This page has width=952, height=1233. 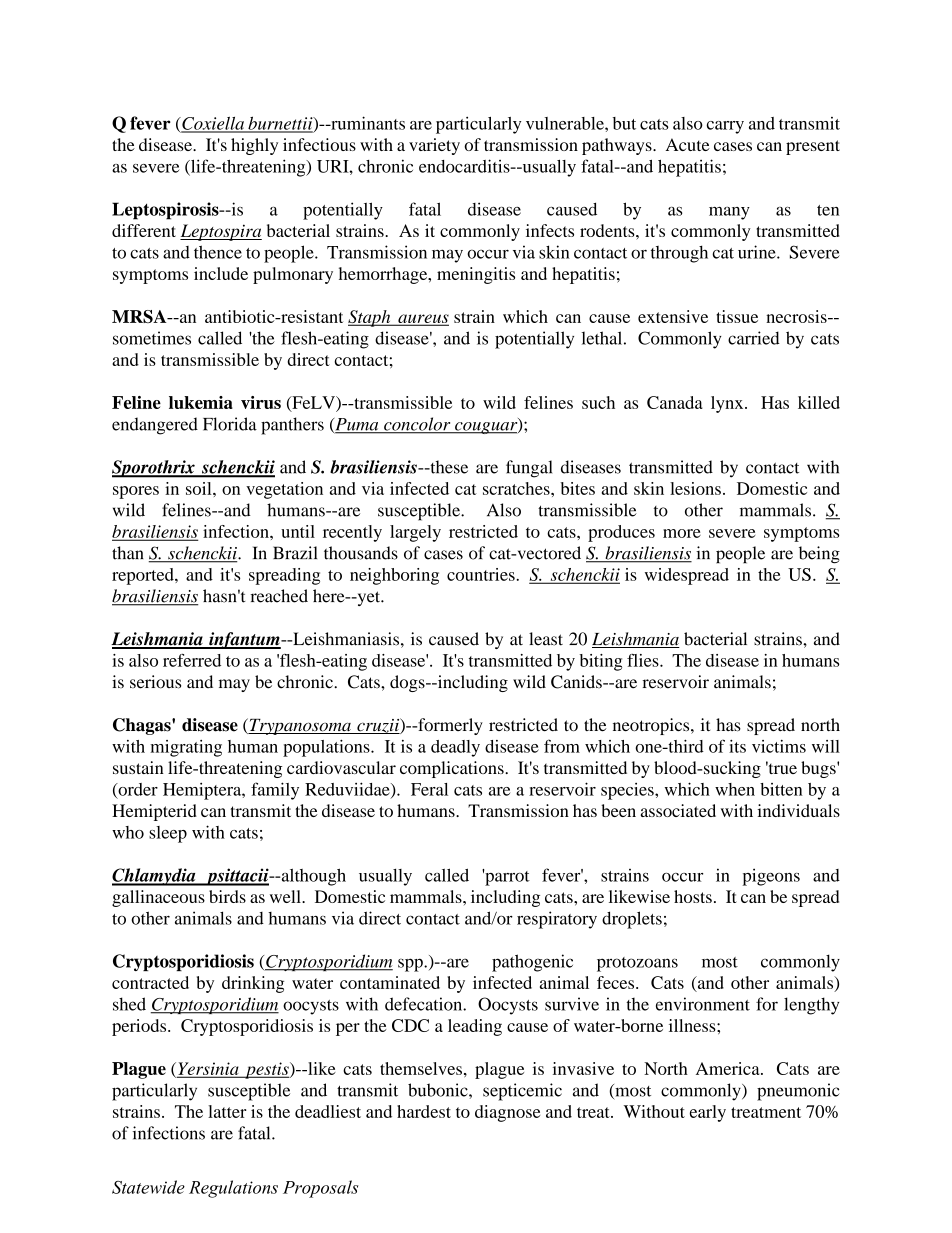 What do you see at coordinates (557, 920) in the page?
I see `respiratory` at bounding box center [557, 920].
